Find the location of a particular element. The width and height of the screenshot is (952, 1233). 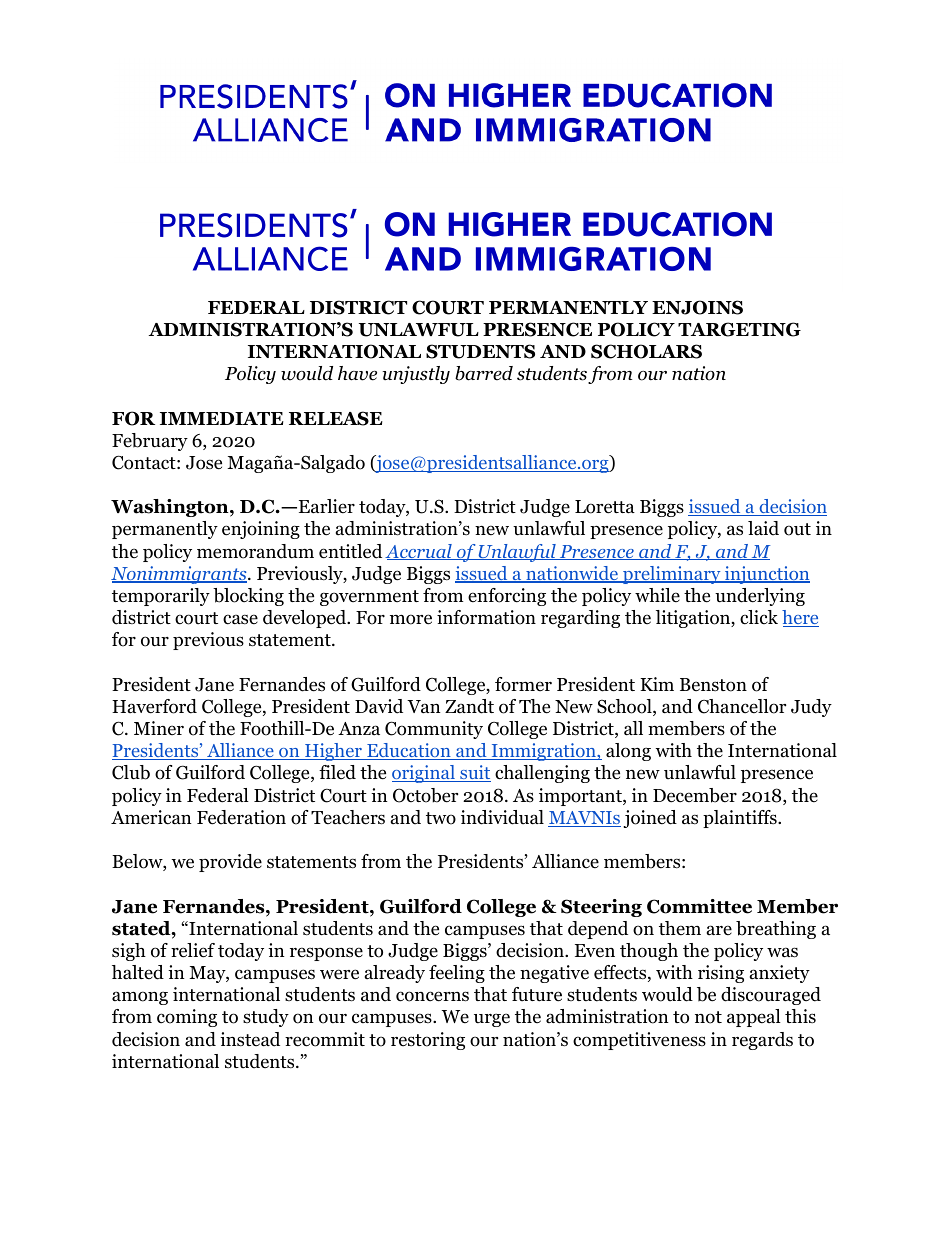

laid is located at coordinates (763, 528).
